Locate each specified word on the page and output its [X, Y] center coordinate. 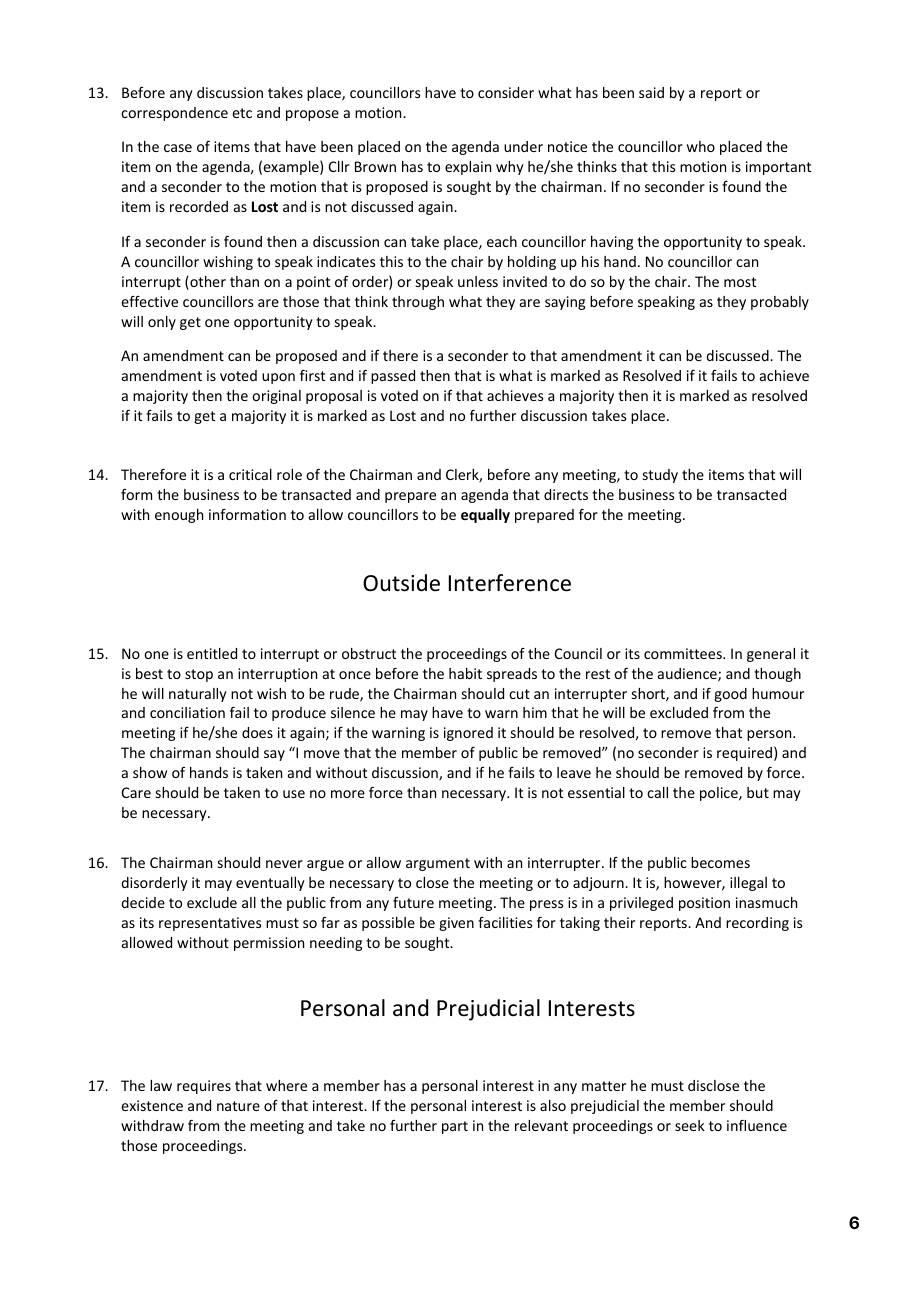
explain [468, 168]
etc [242, 113]
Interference [510, 583]
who [701, 146]
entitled [212, 653]
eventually [270, 884]
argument [438, 864]
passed [393, 377]
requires [204, 1087]
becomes [720, 862]
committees [684, 653]
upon [278, 378]
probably [780, 303]
